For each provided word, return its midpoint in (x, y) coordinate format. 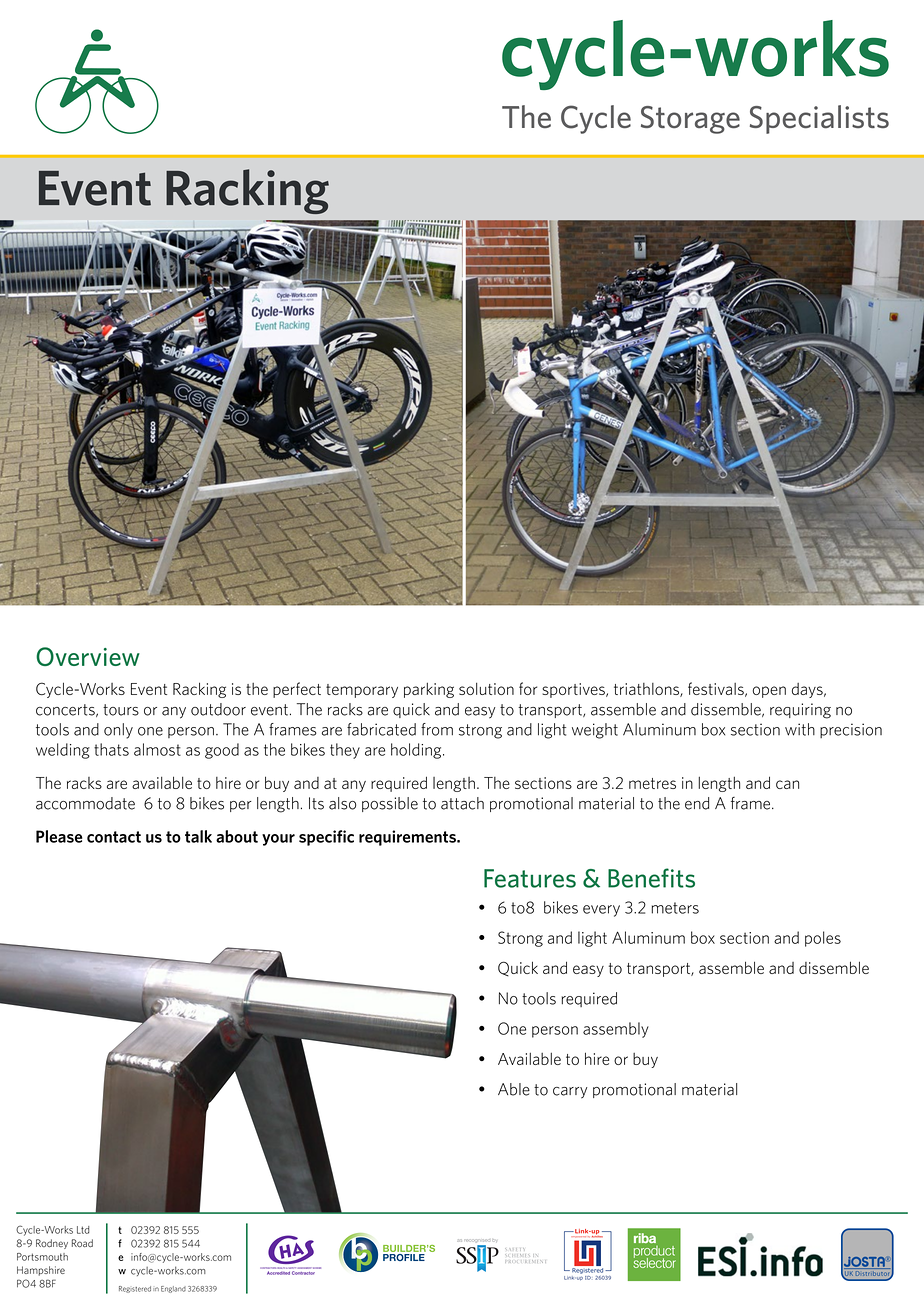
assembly (616, 1030)
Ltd (83, 1230)
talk (198, 836)
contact (114, 837)
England (173, 1289)
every (601, 911)
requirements (408, 838)
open (769, 692)
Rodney (52, 1244)
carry (570, 1093)
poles (823, 939)
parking (429, 690)
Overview (88, 656)
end (697, 803)
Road (82, 1243)
